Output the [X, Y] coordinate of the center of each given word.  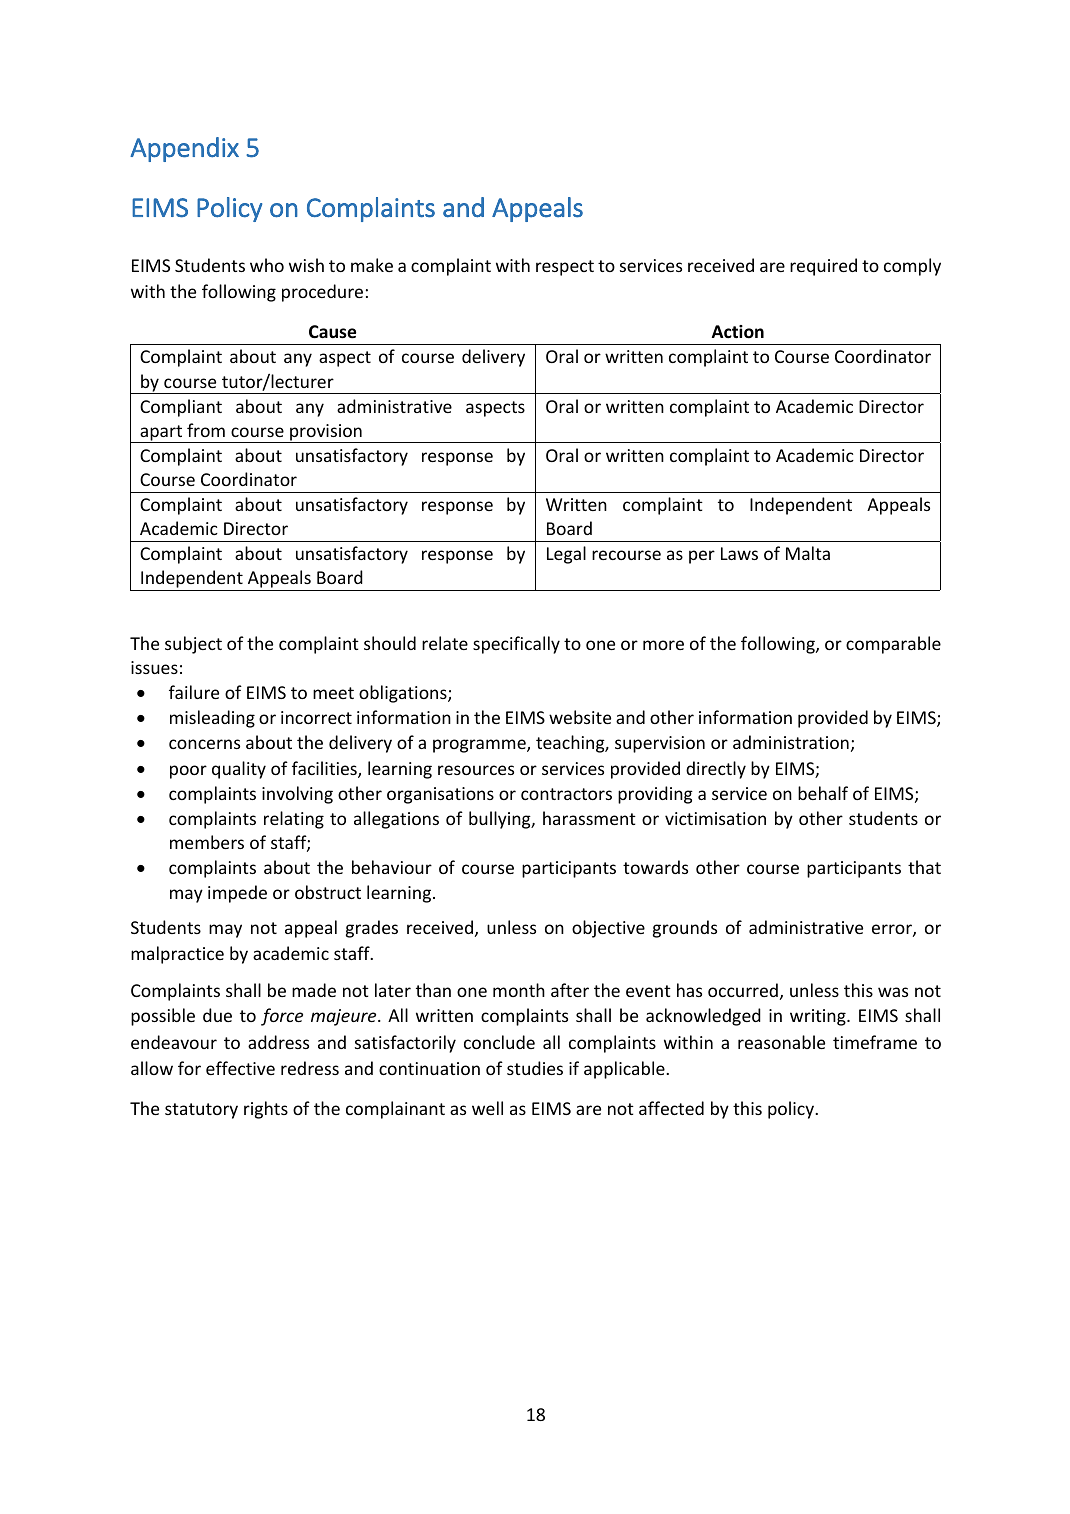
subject [193, 645]
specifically [516, 645]
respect [565, 268]
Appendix [184, 149]
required [823, 267]
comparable [893, 645]
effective [240, 1068]
